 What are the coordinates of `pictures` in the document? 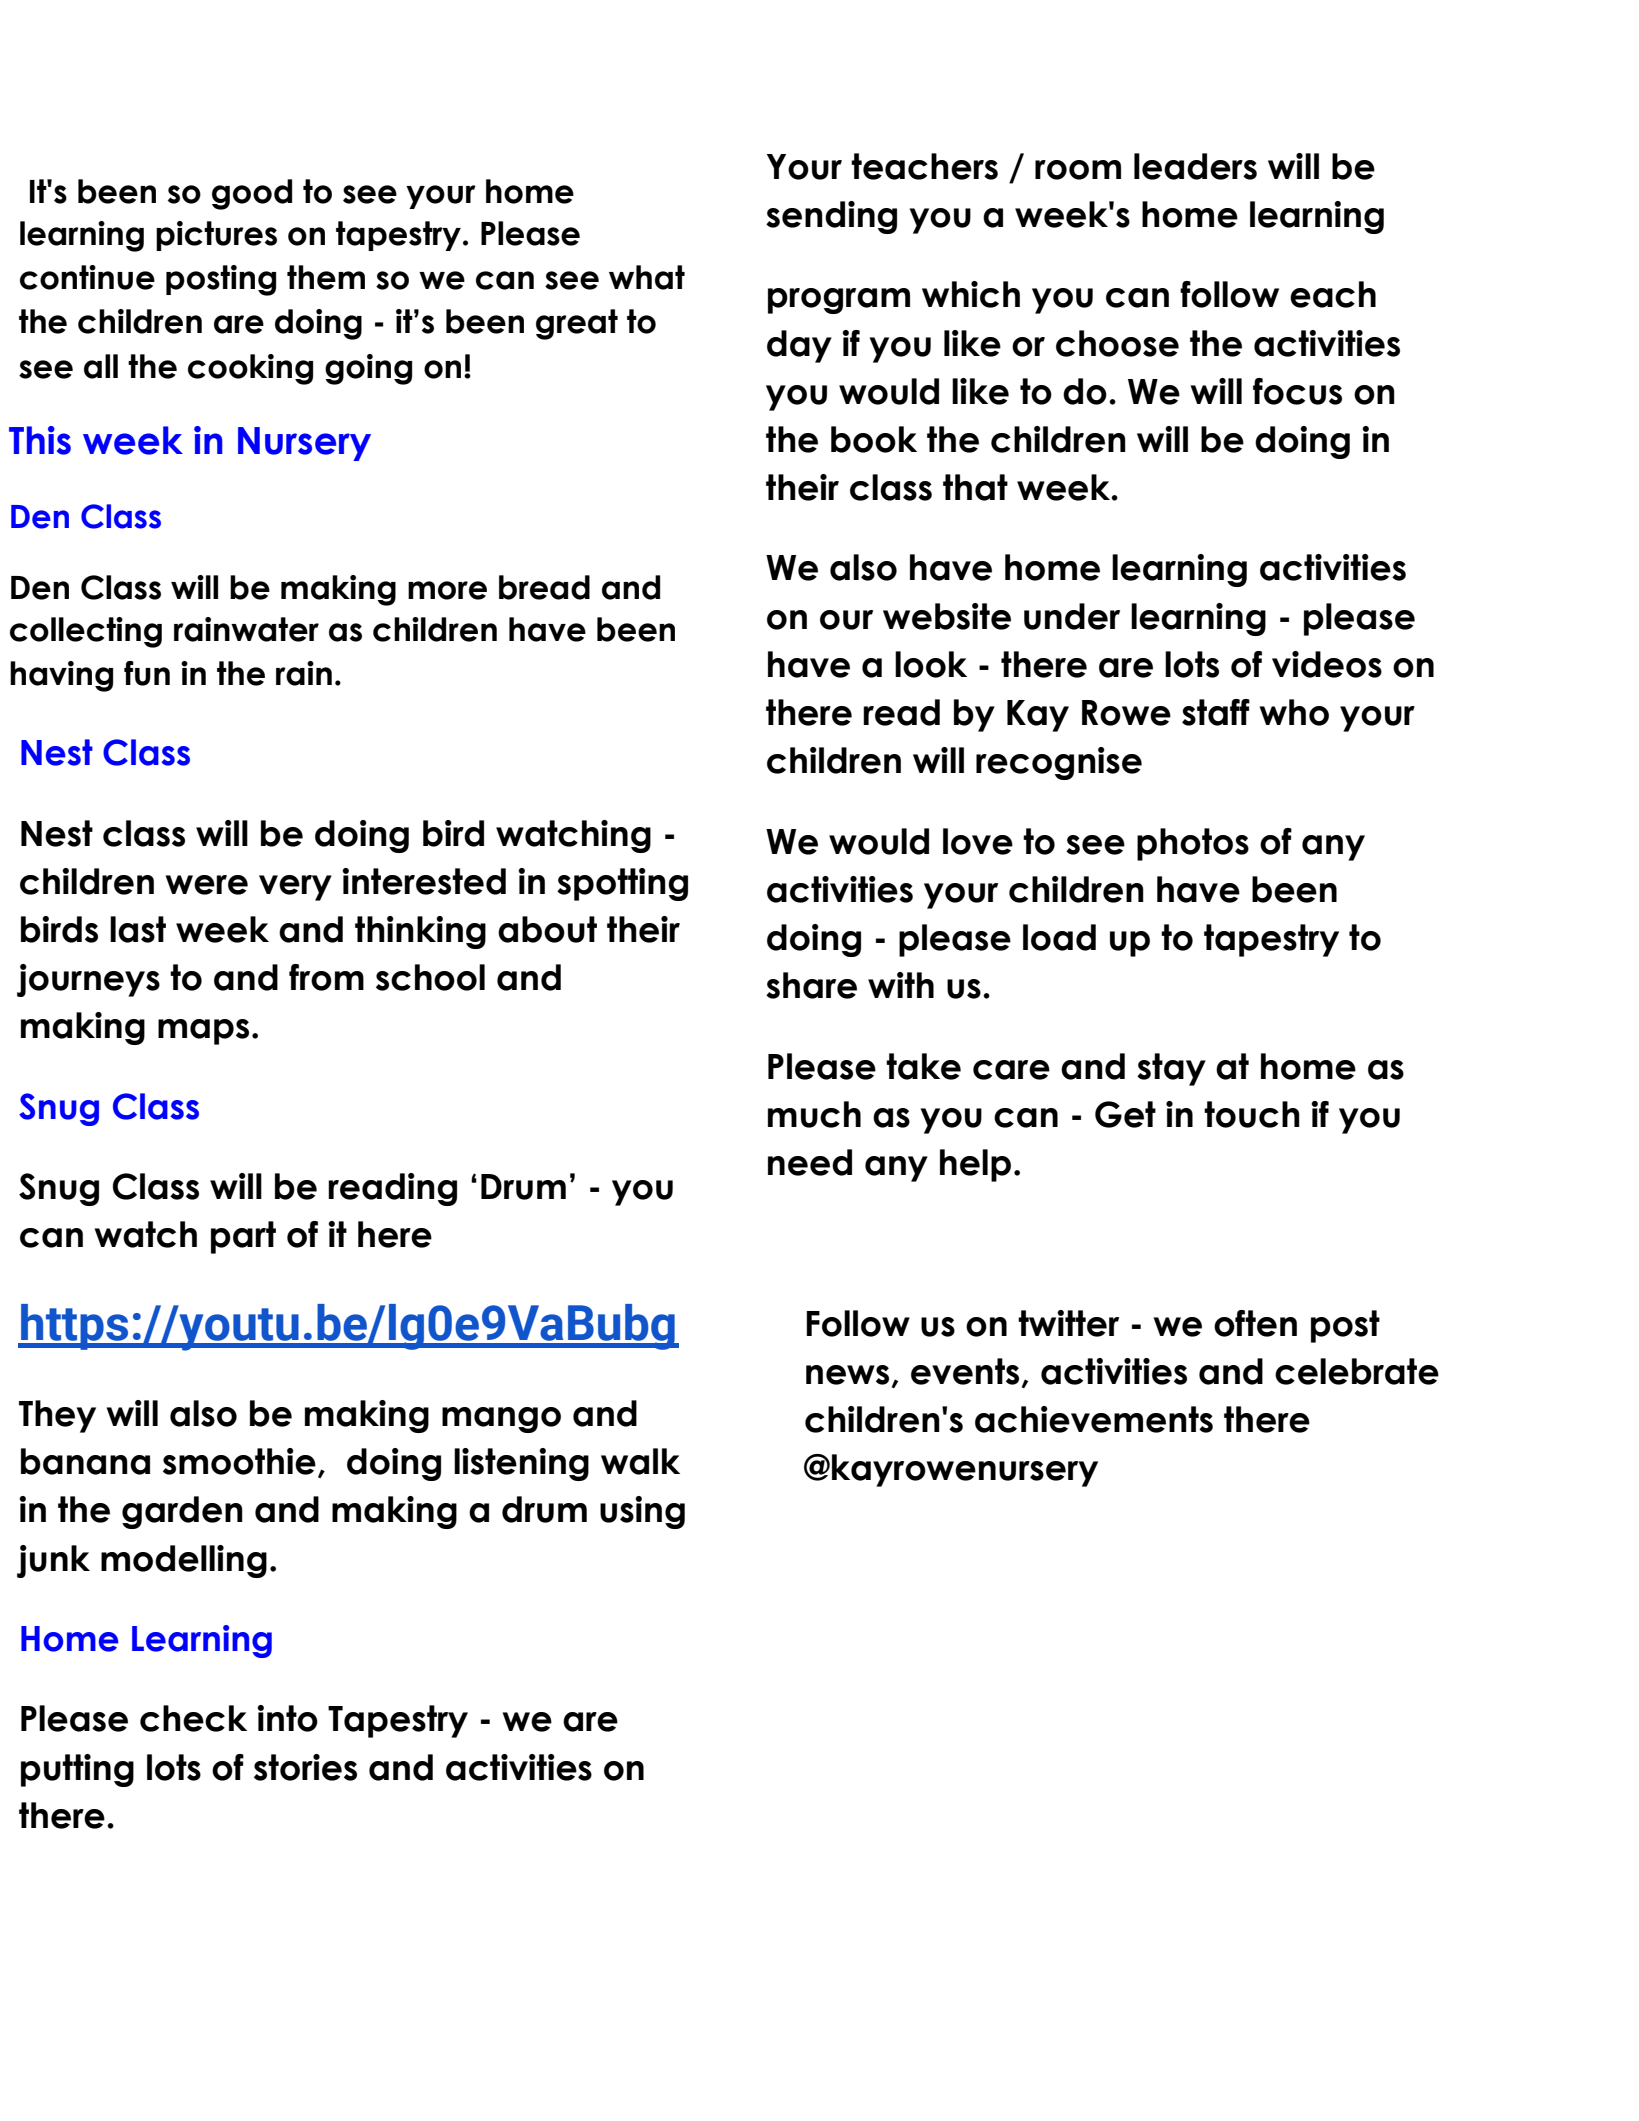 It's located at (216, 236).
